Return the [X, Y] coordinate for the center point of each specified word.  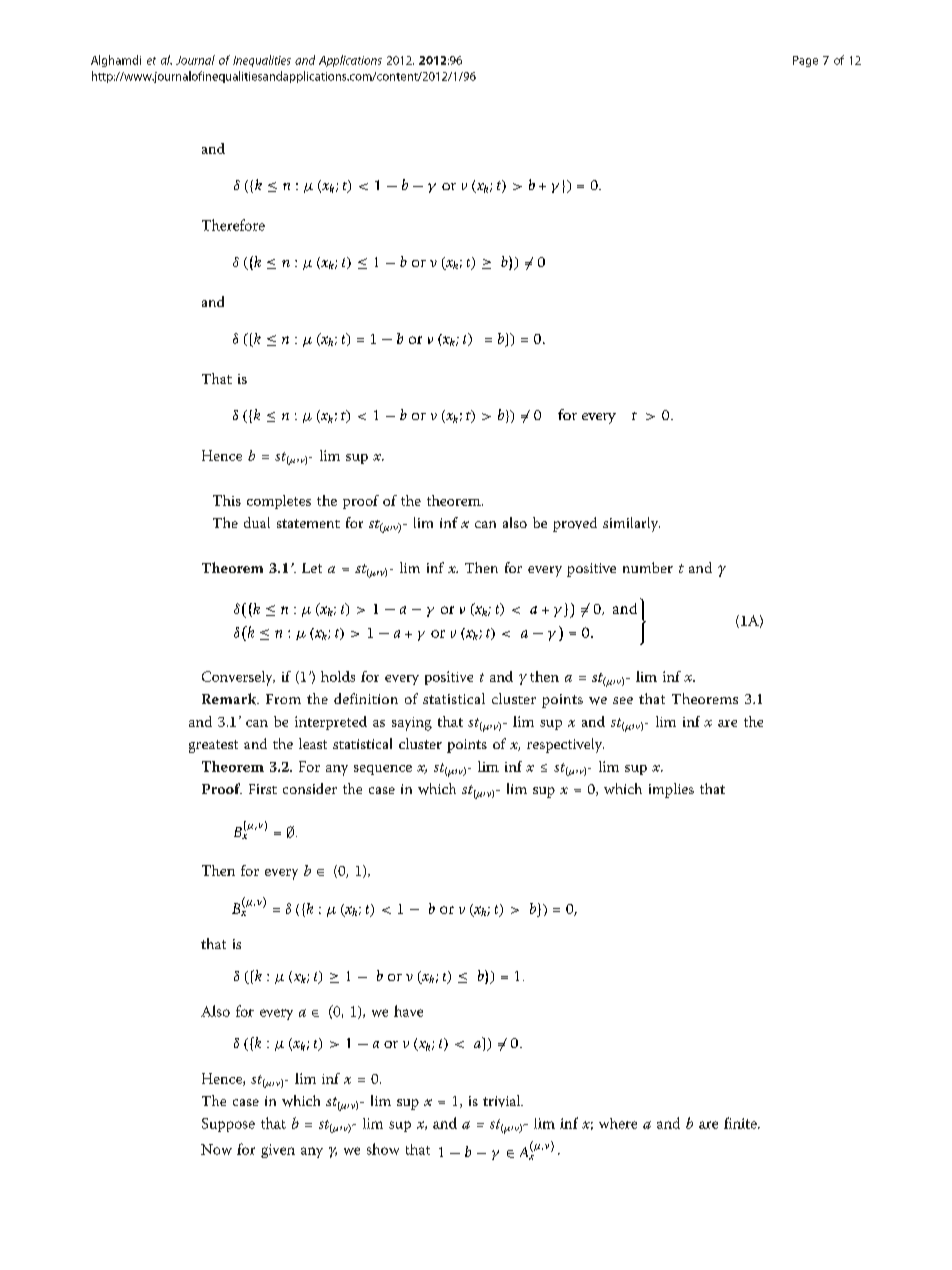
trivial [503, 1101]
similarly [631, 524]
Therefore [233, 225]
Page [805, 61]
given [278, 1151]
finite [741, 1123]
